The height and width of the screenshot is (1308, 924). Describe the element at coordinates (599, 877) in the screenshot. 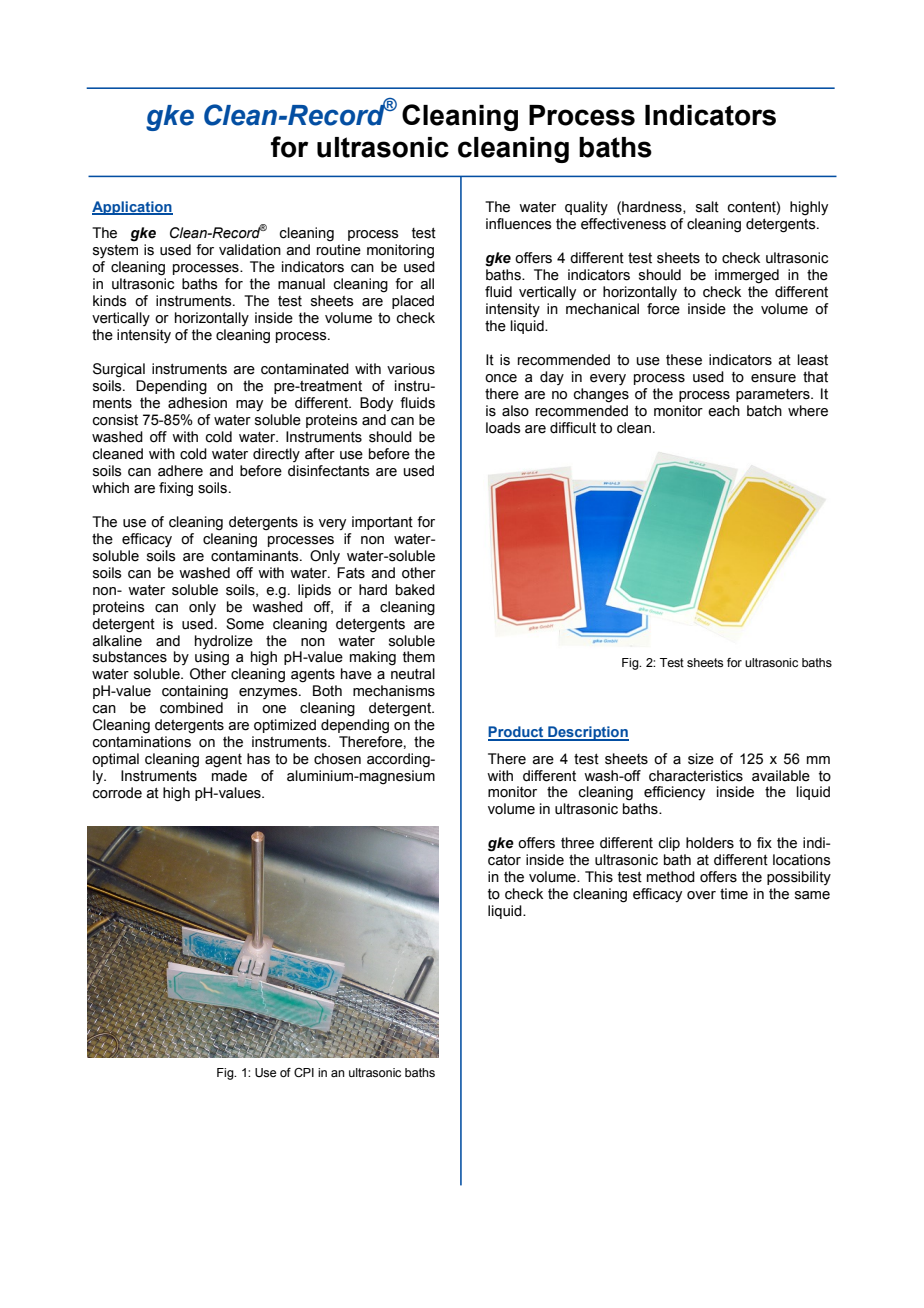

I see `This` at that location.
